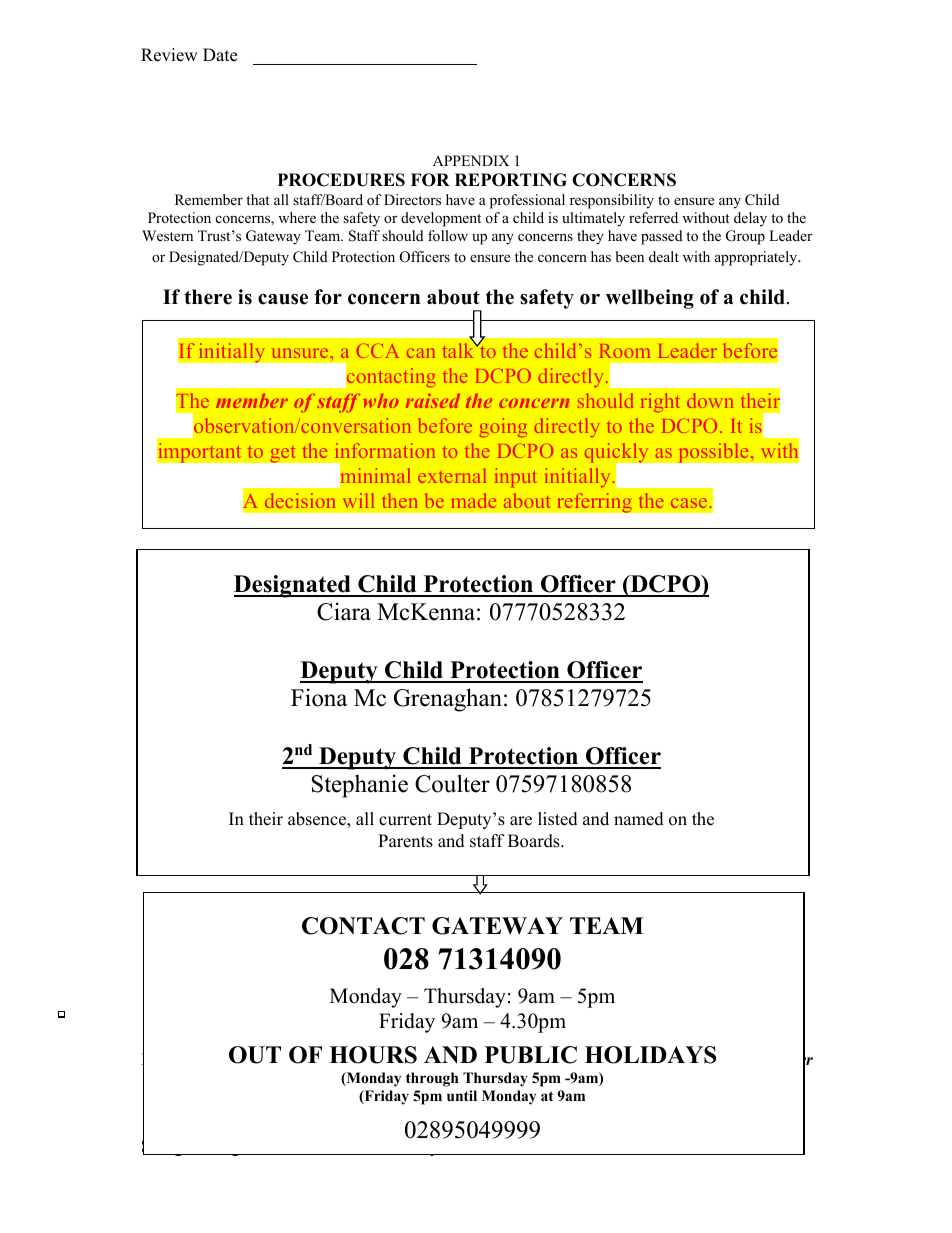 This screenshot has width=952, height=1233. I want to click on Ciara, so click(344, 611).
